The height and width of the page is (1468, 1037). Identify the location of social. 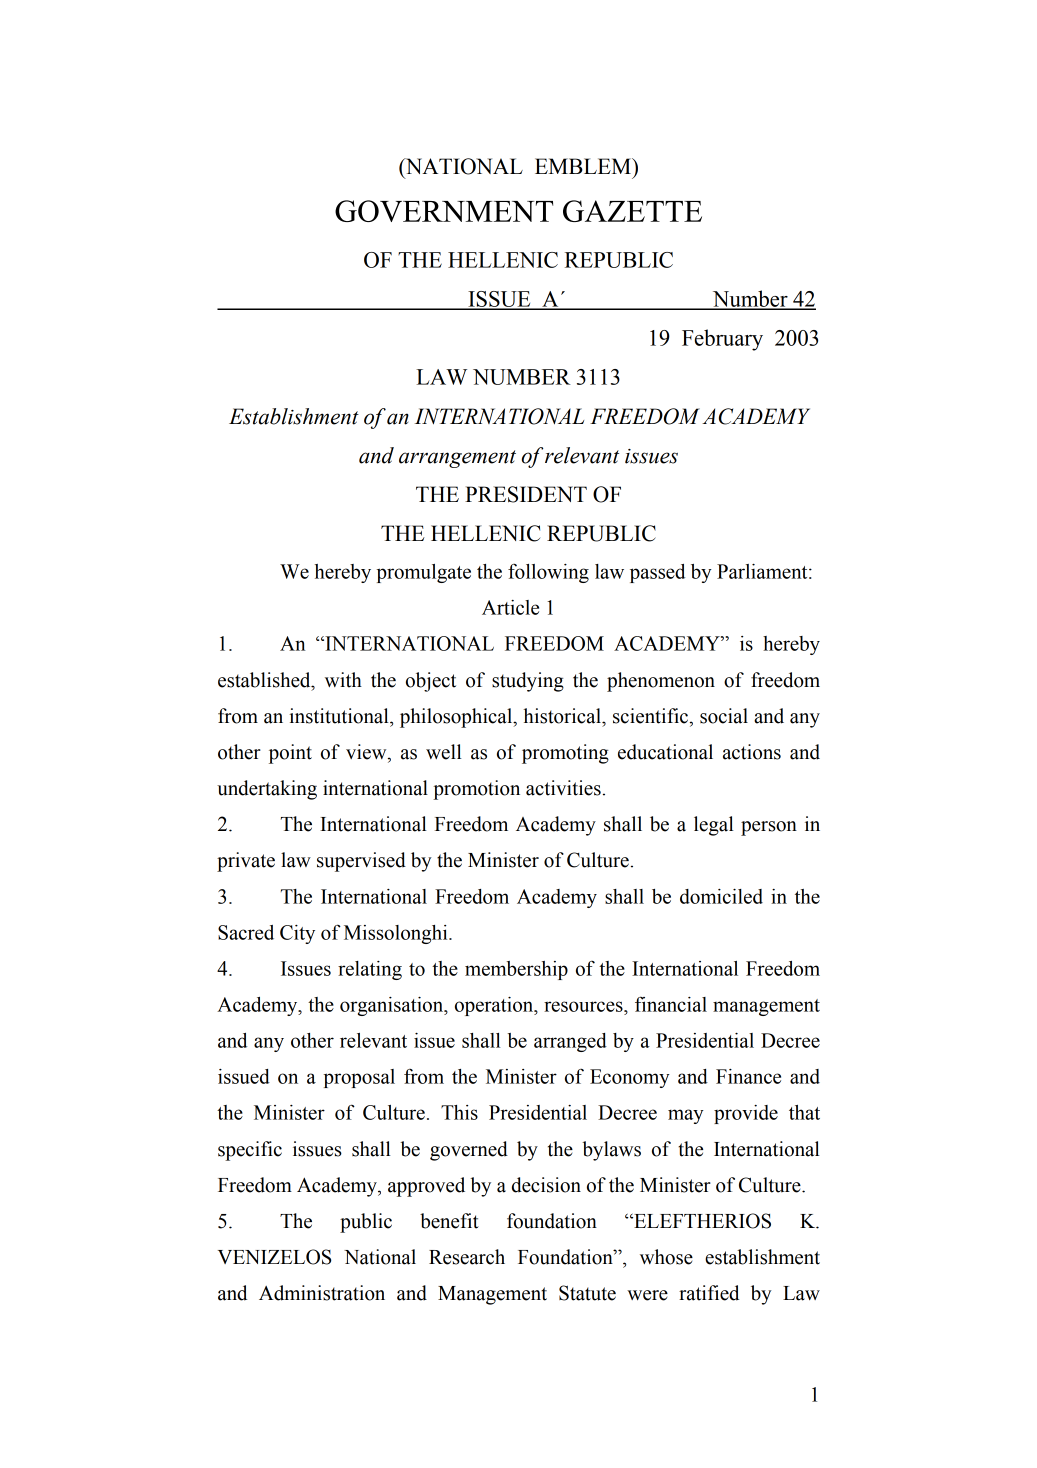
(724, 716).
